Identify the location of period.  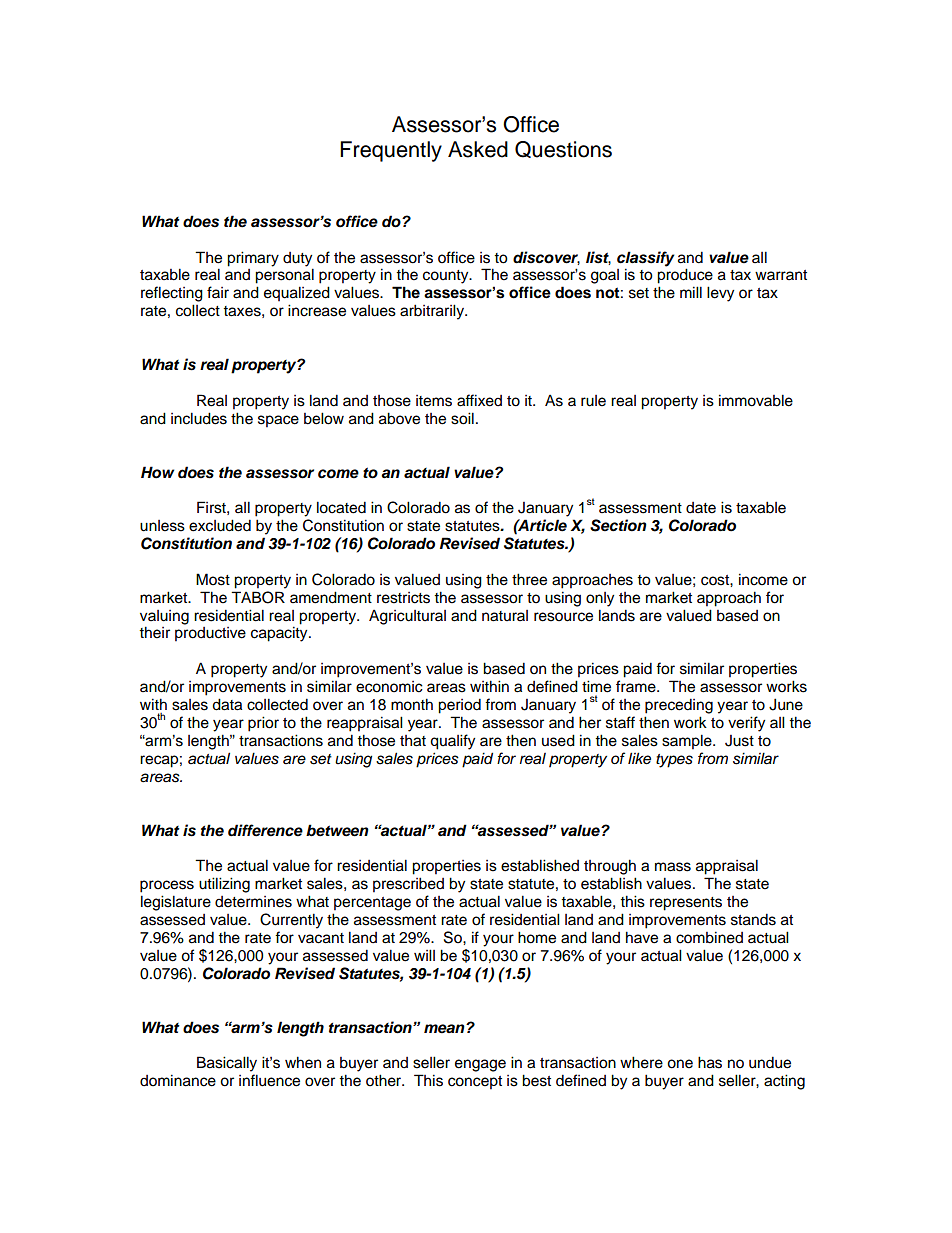
(459, 706).
